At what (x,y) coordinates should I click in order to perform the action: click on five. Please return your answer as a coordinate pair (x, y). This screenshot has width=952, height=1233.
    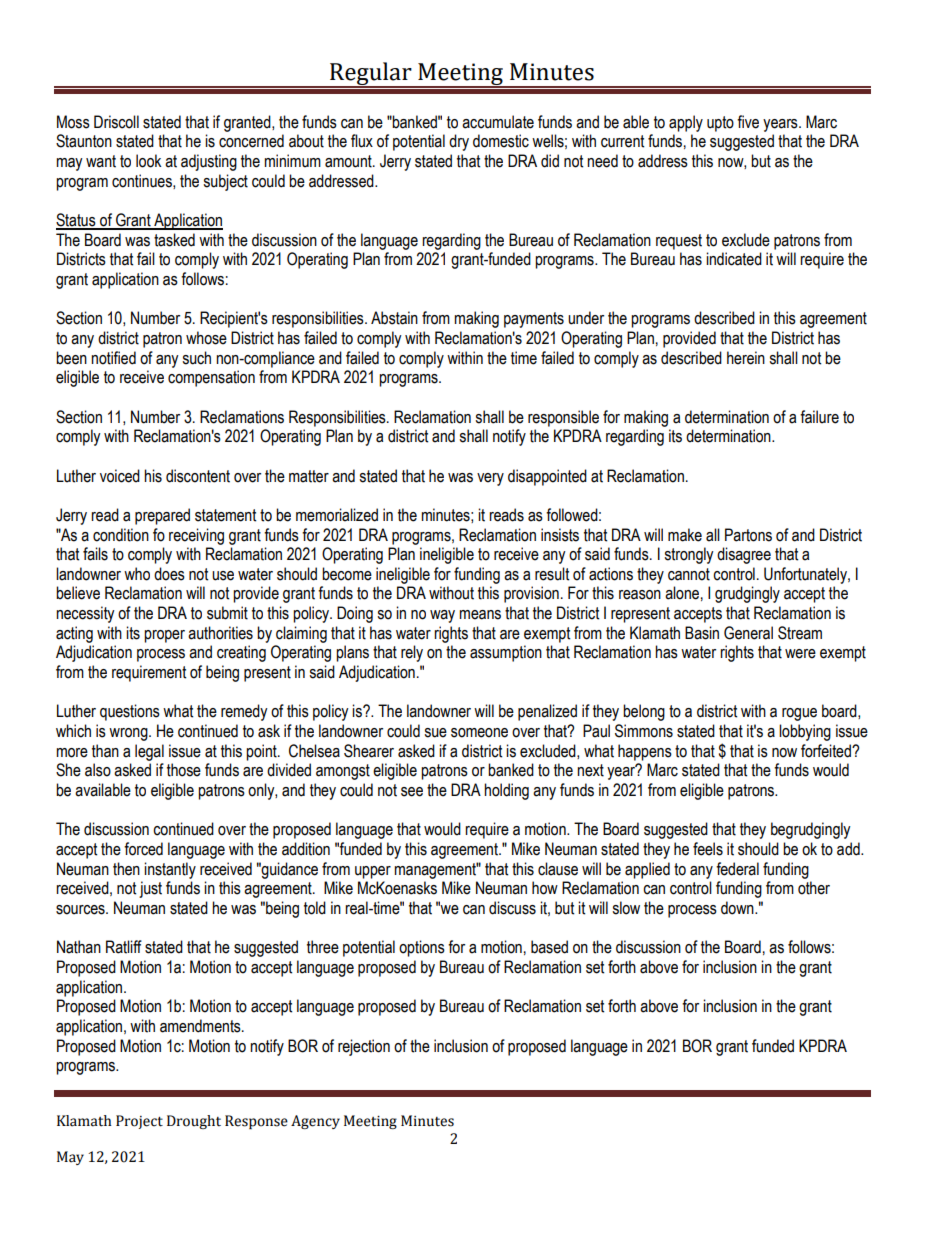
    Looking at the image, I should click on (748, 122).
